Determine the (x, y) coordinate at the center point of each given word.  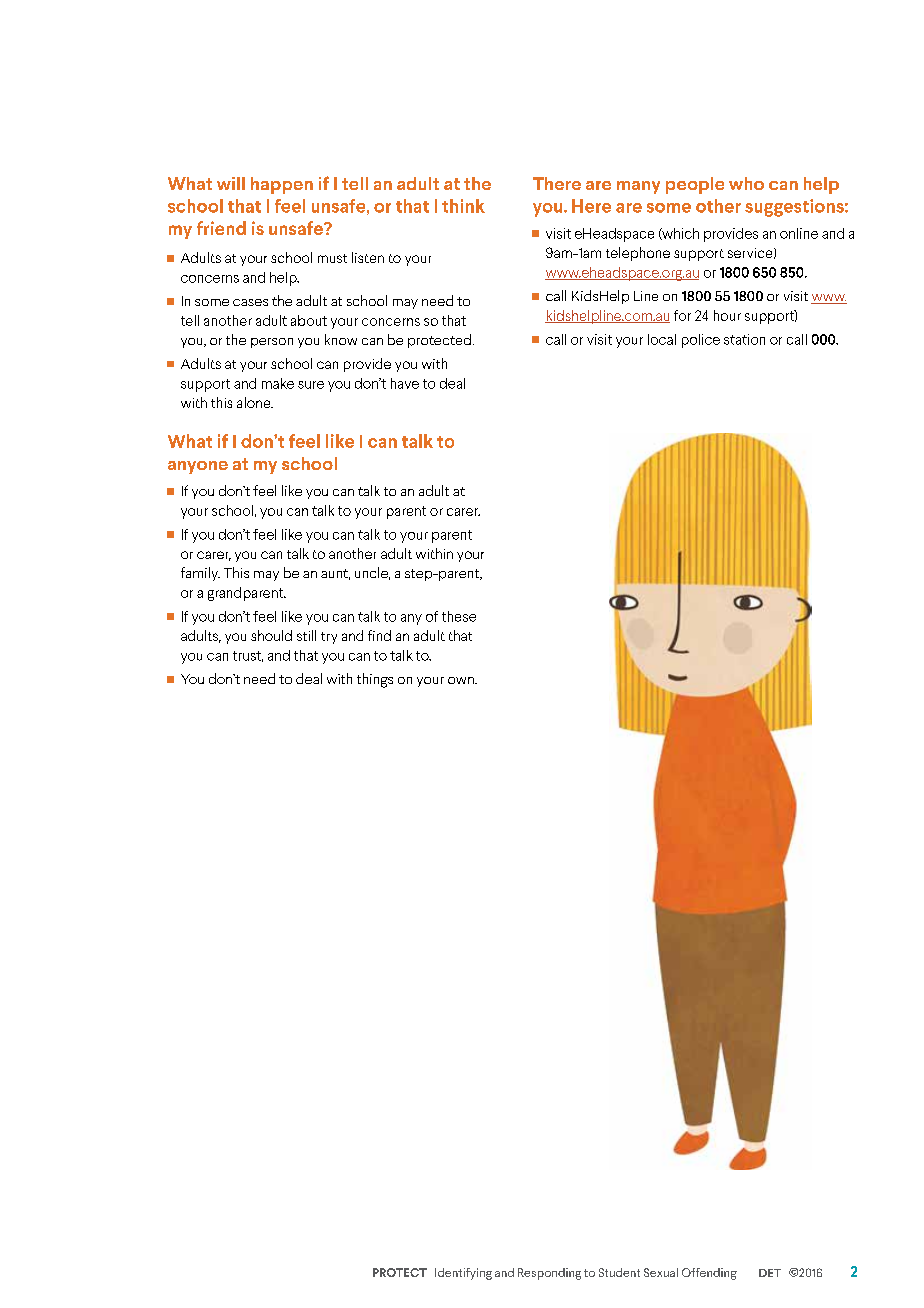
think (463, 206)
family (200, 574)
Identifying (463, 1274)
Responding (549, 1274)
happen (282, 185)
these (459, 616)
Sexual (661, 1272)
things (375, 680)
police (701, 341)
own (462, 680)
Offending (709, 1274)
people (695, 185)
